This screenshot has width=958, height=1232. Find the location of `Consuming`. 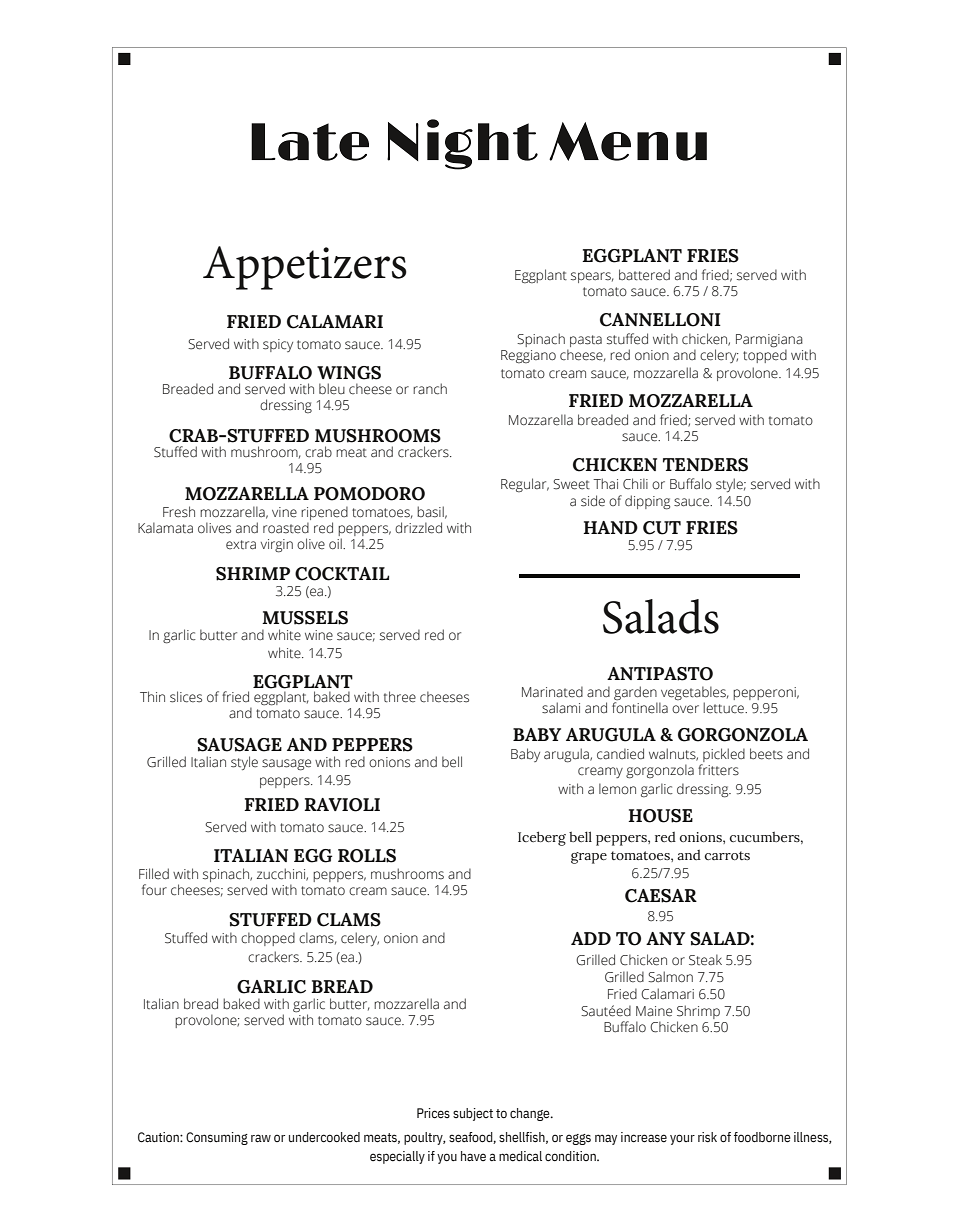

Consuming is located at coordinates (217, 1138).
